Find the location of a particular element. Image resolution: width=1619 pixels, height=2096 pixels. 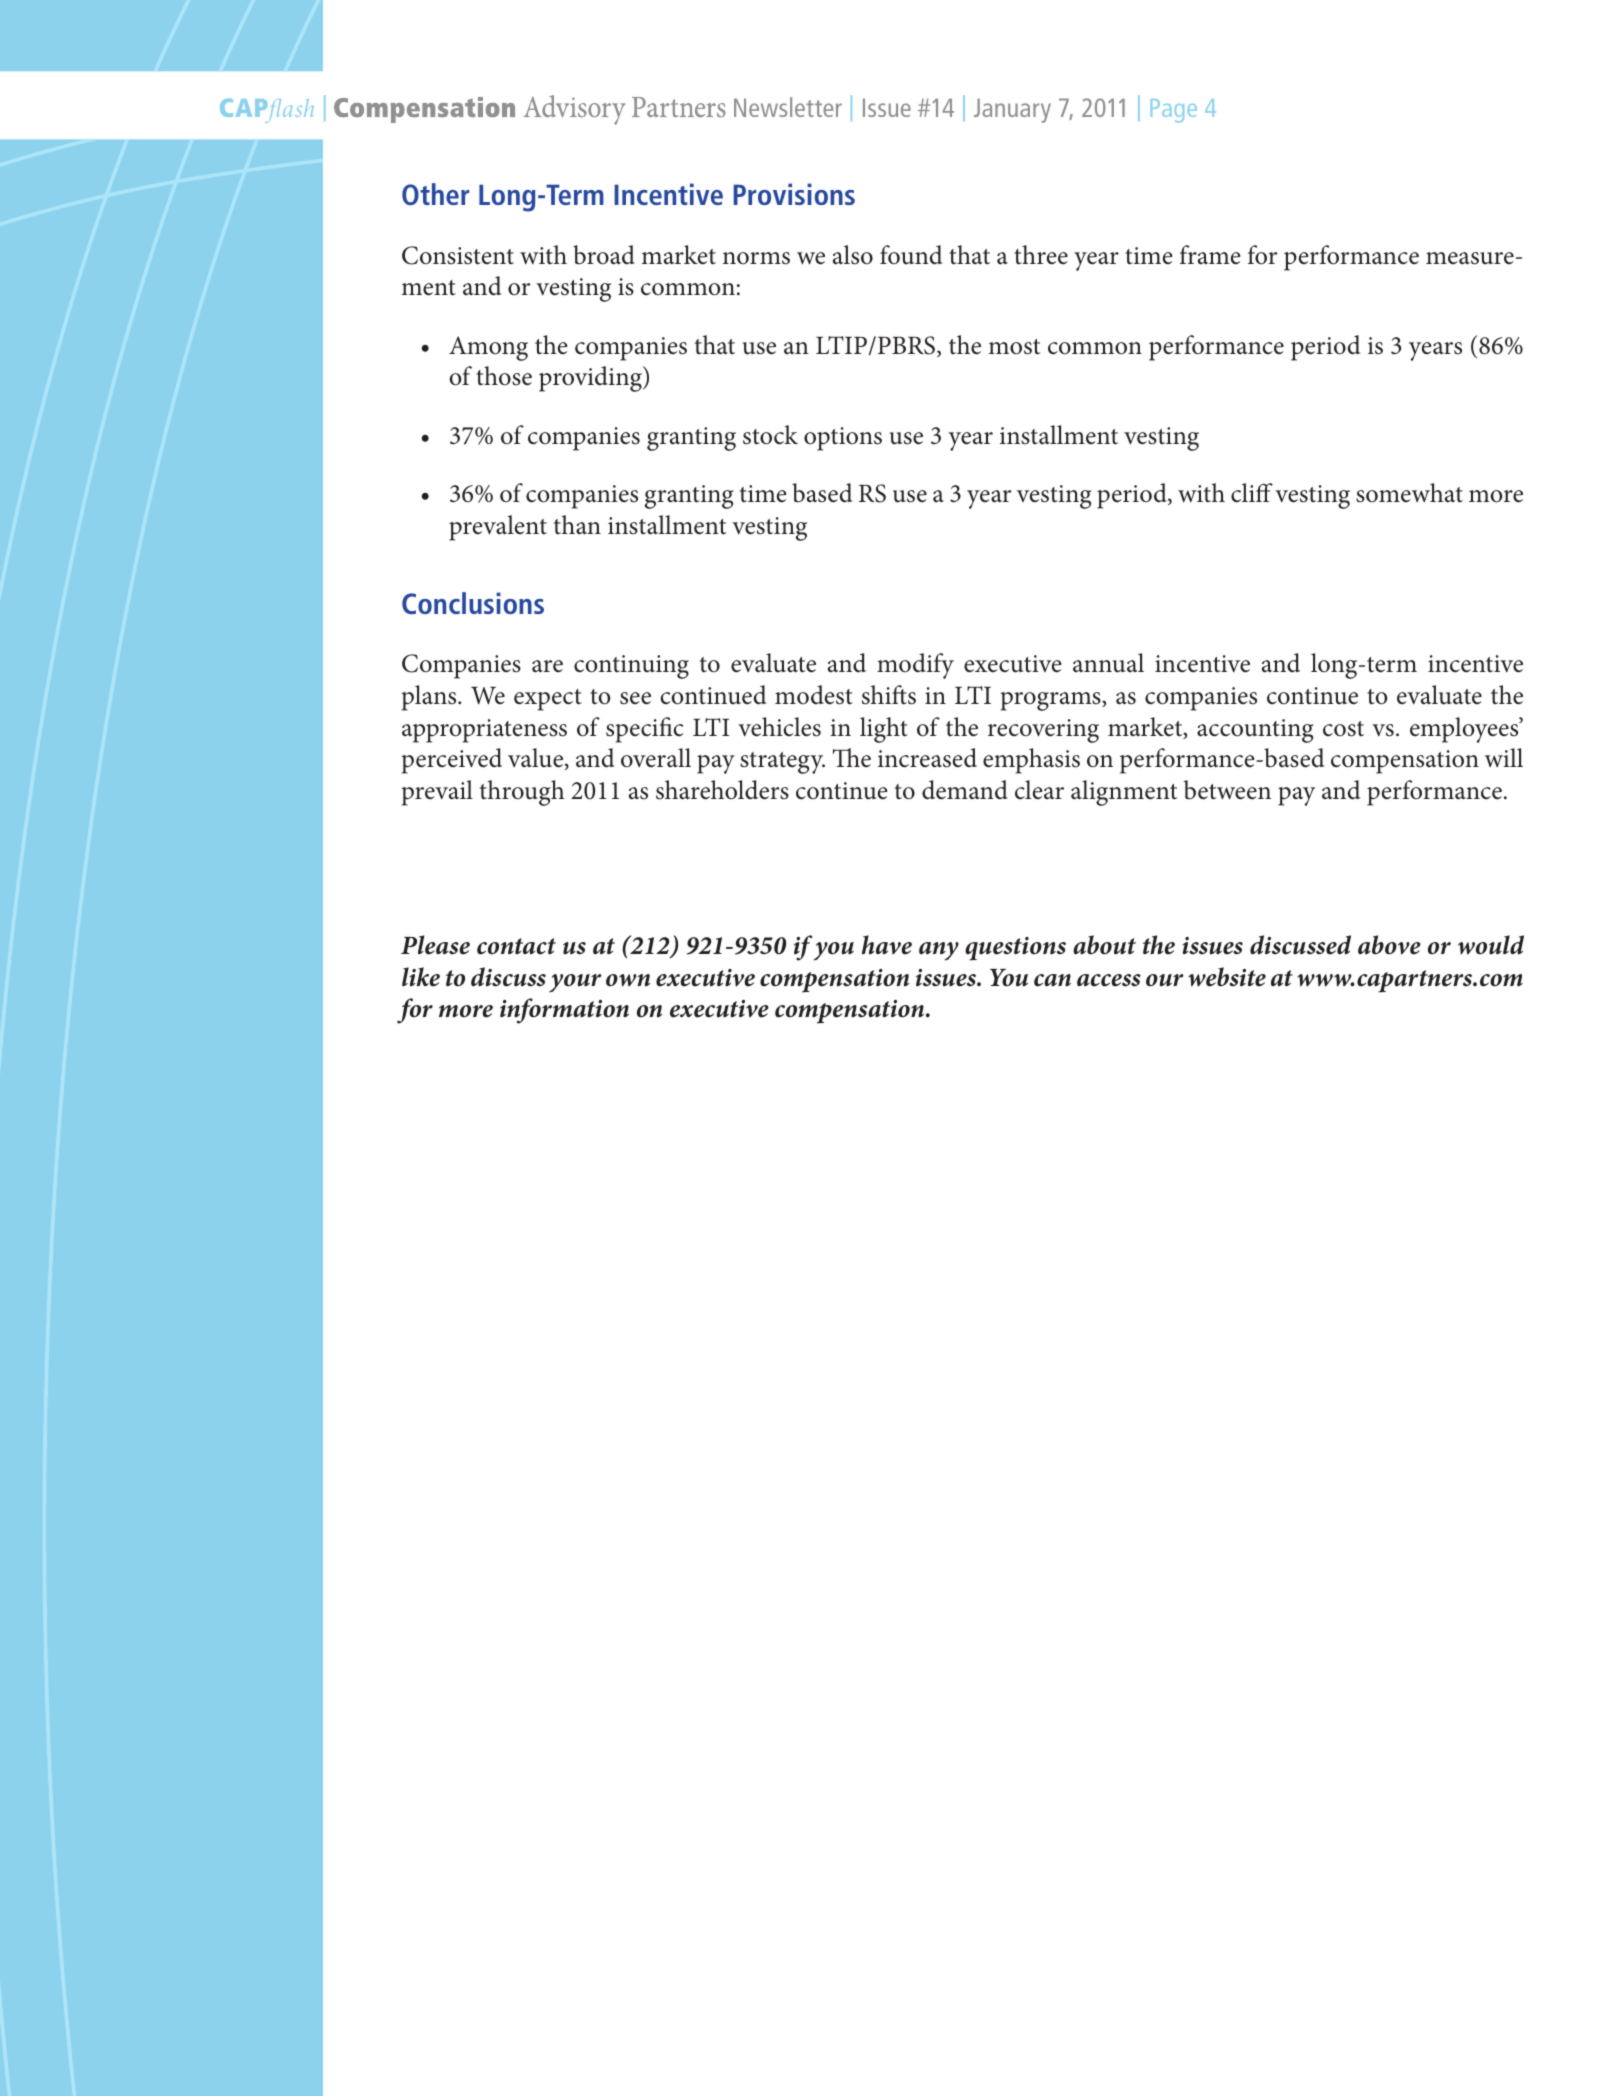

Other is located at coordinates (435, 194).
